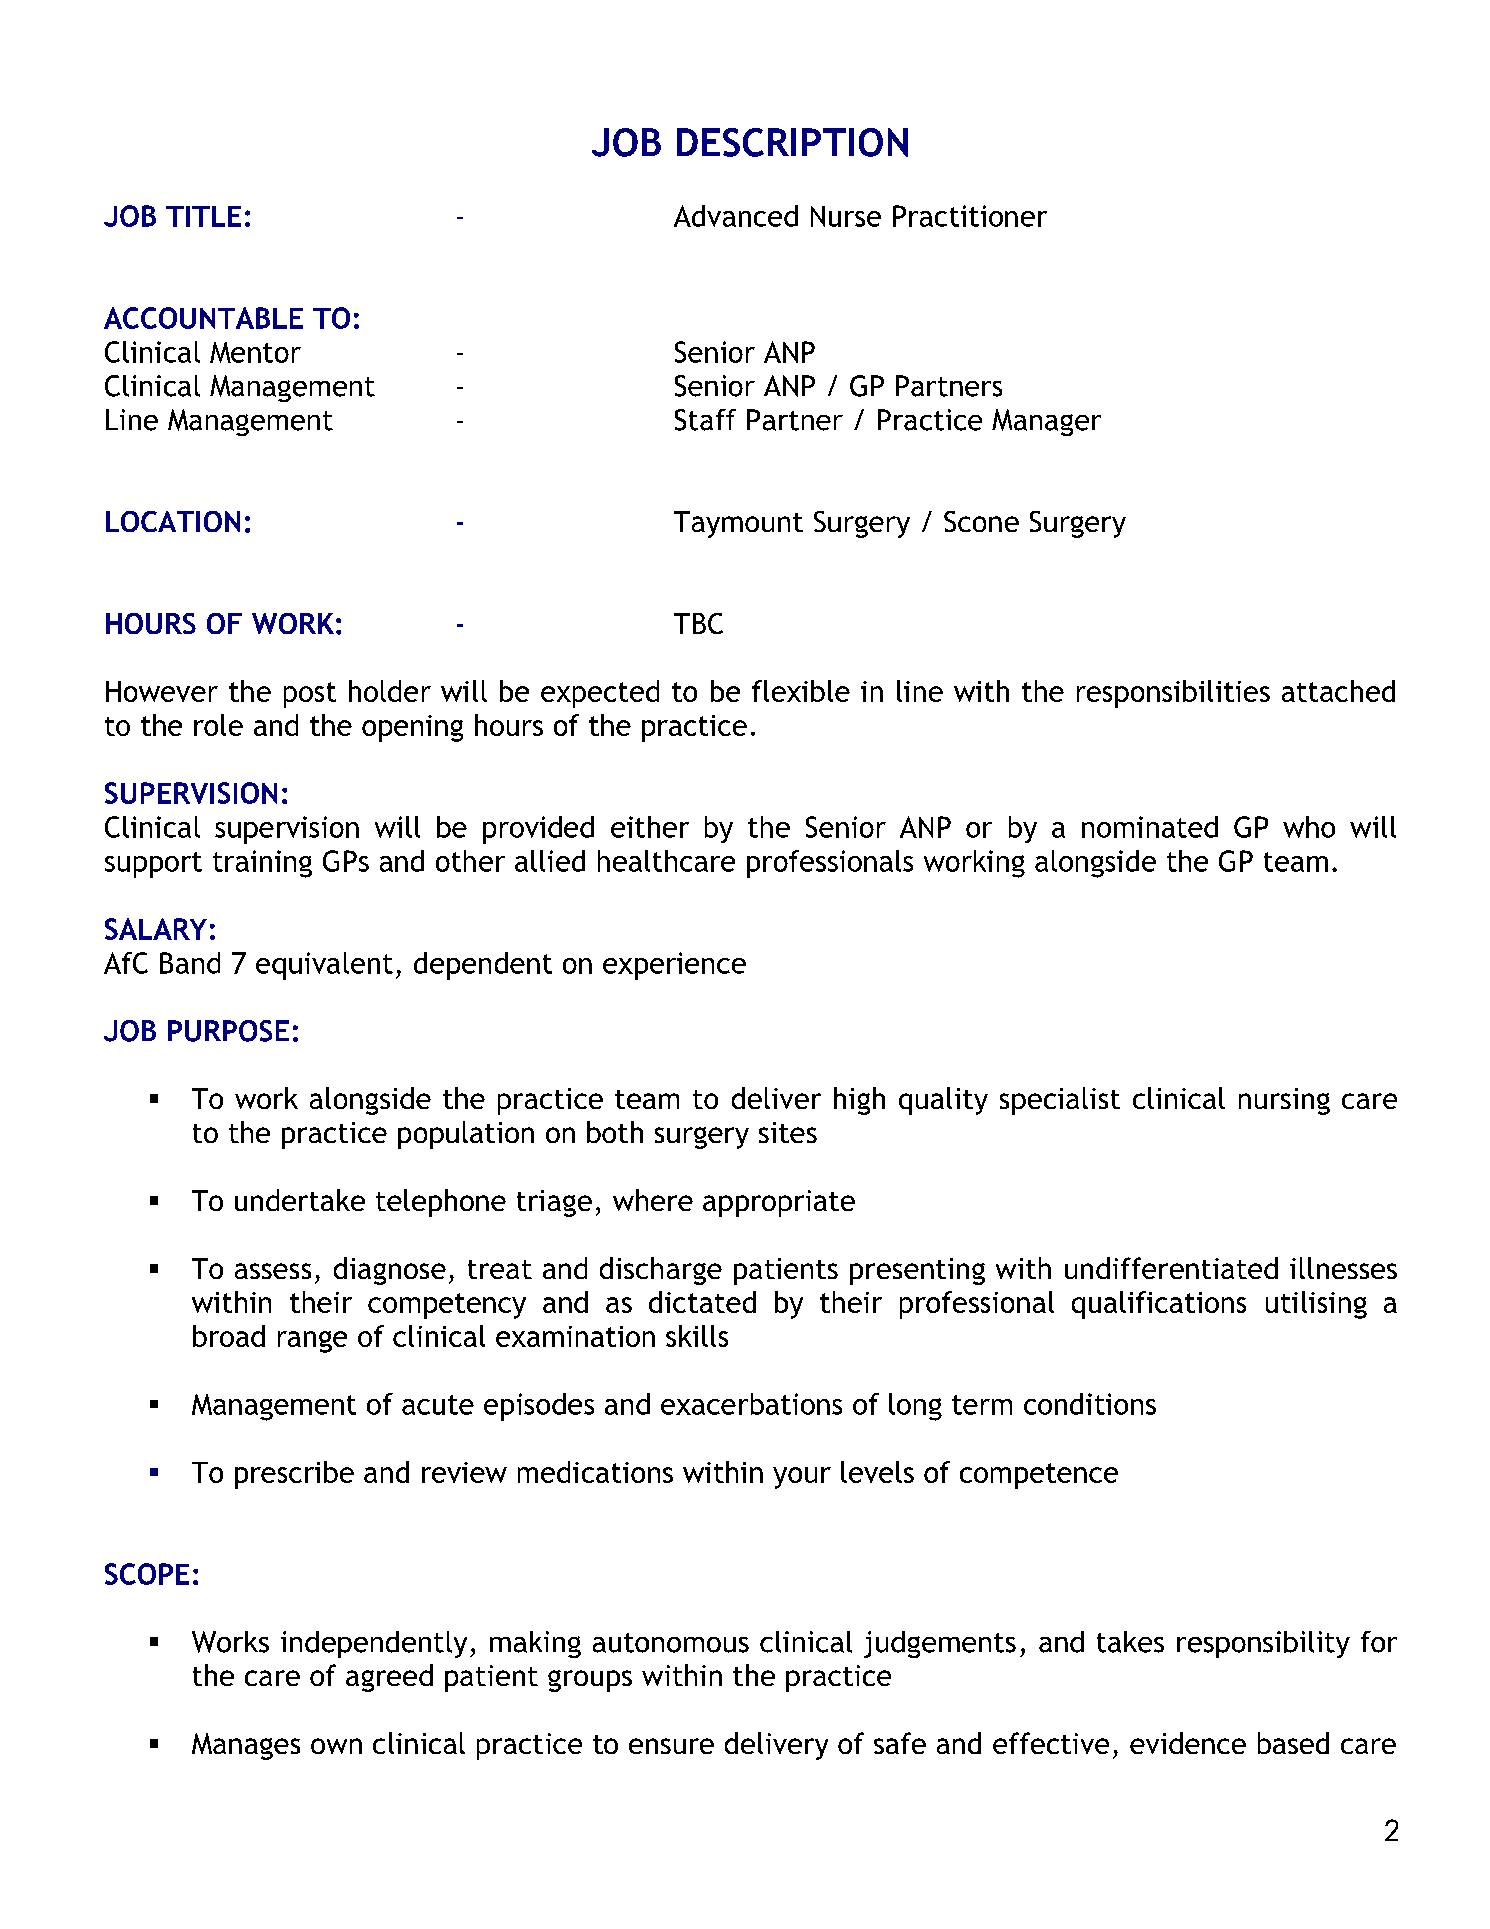  I want to click on TITLE, so click(203, 216).
